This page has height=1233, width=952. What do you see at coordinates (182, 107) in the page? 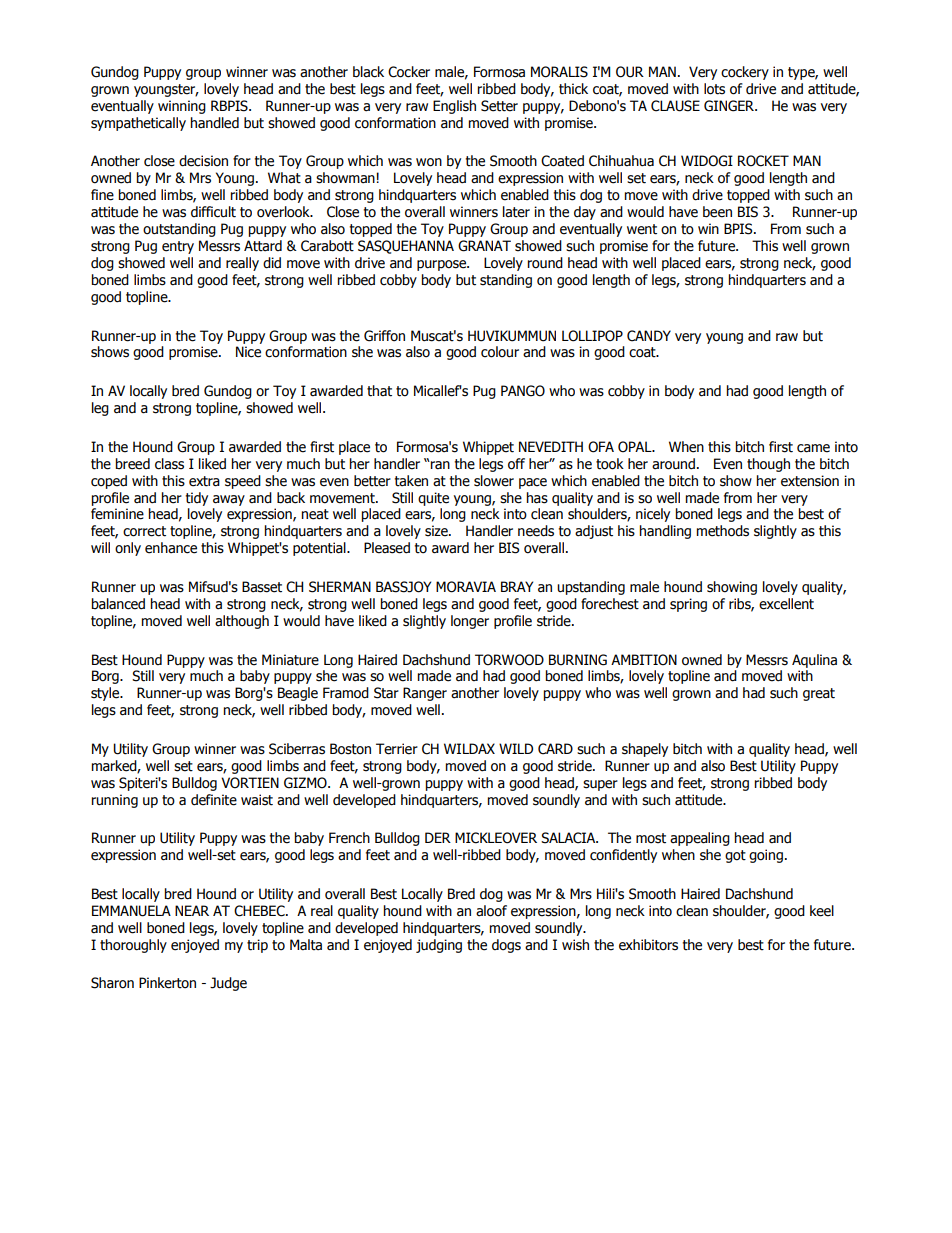
I see `winning` at bounding box center [182, 107].
